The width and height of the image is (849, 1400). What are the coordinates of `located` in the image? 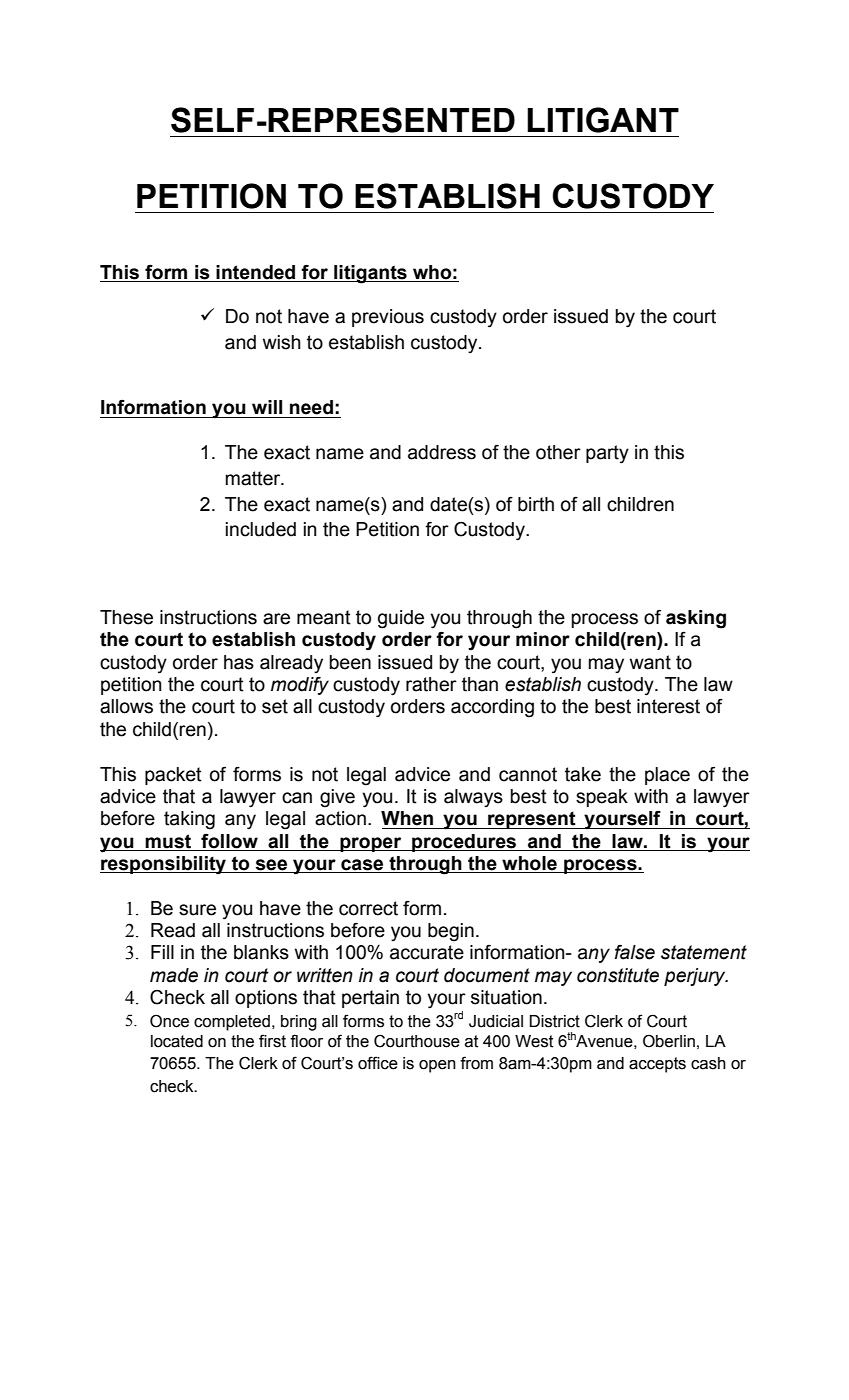 It's located at (177, 1041).
